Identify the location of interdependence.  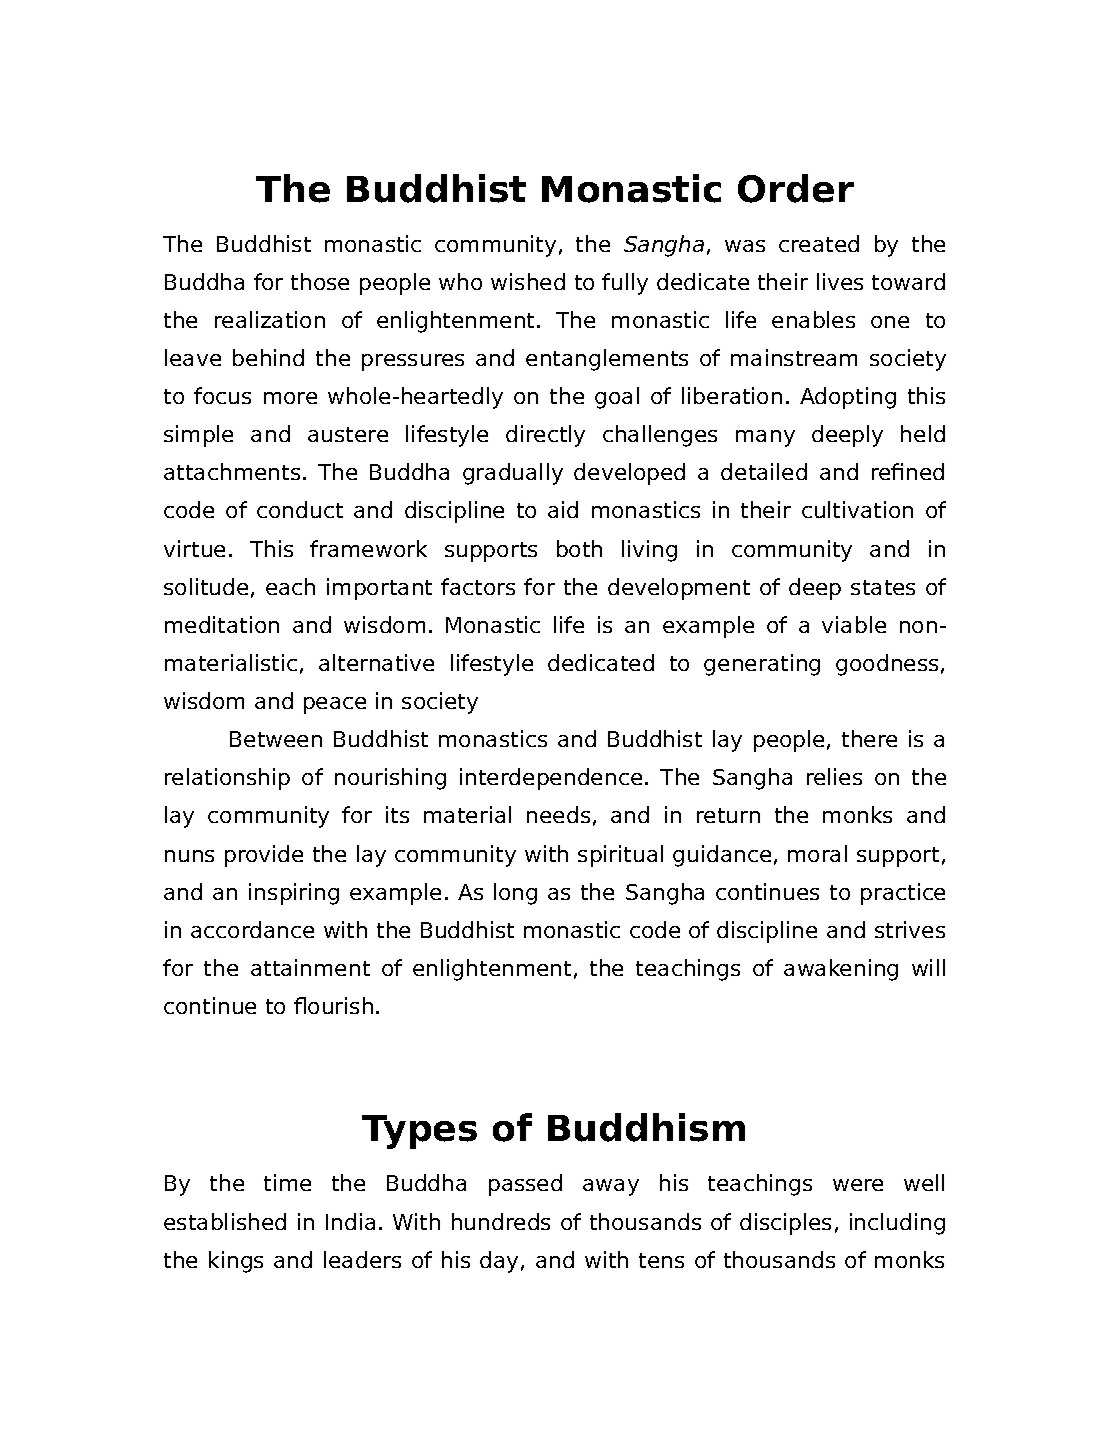
(551, 779).
